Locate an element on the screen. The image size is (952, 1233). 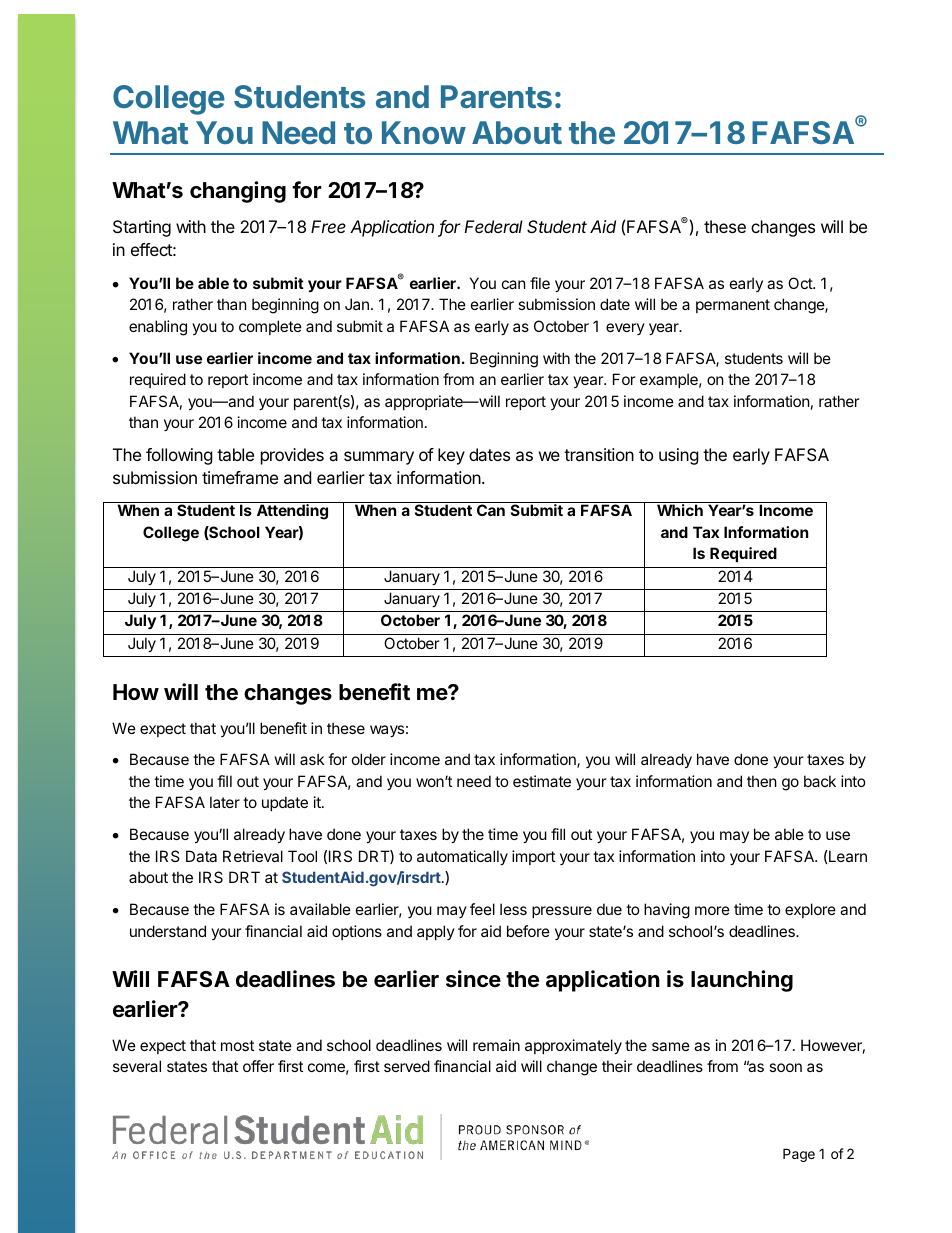
Know is located at coordinates (424, 132).
